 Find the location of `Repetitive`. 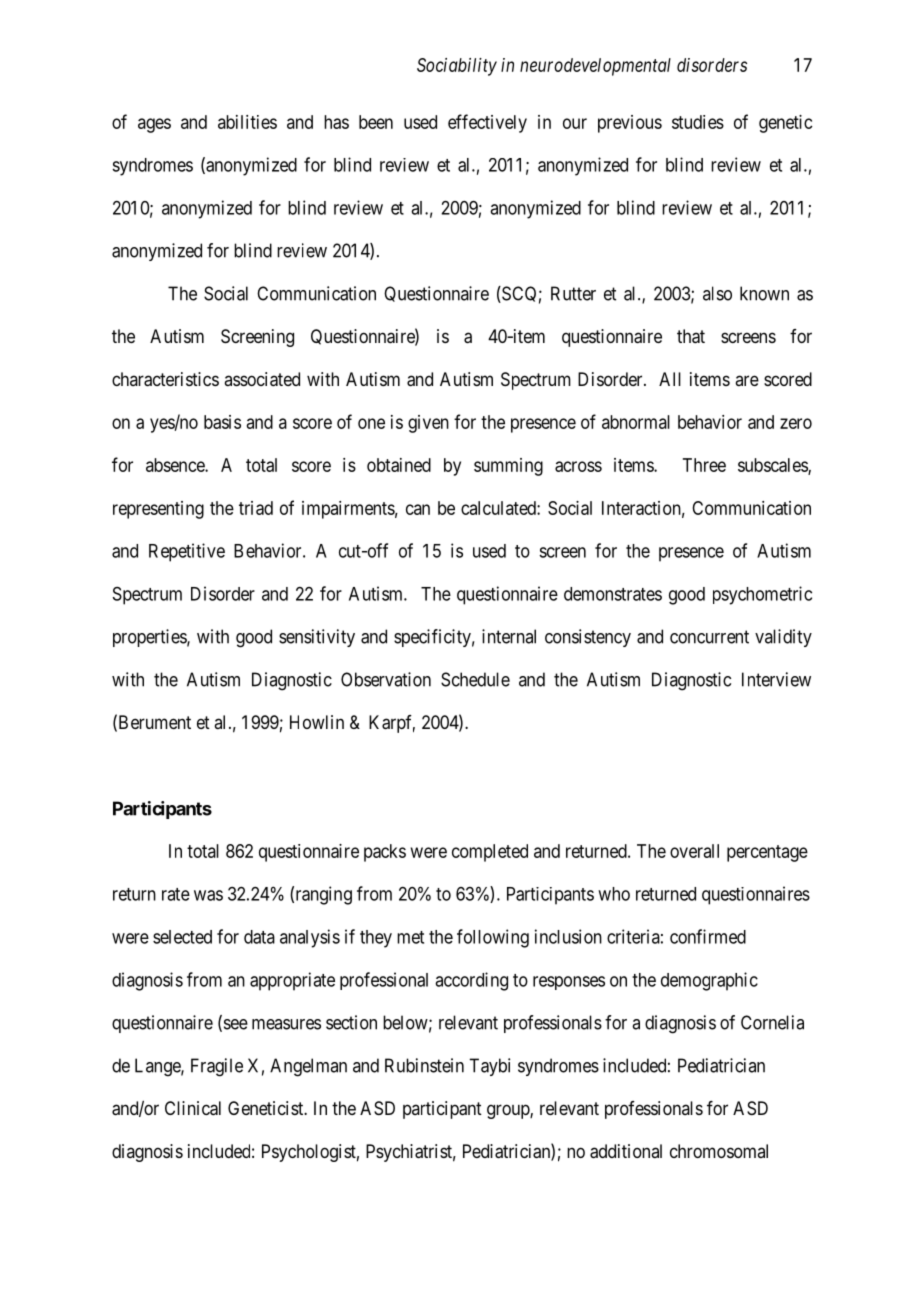

Repetitive is located at coordinates (187, 552).
